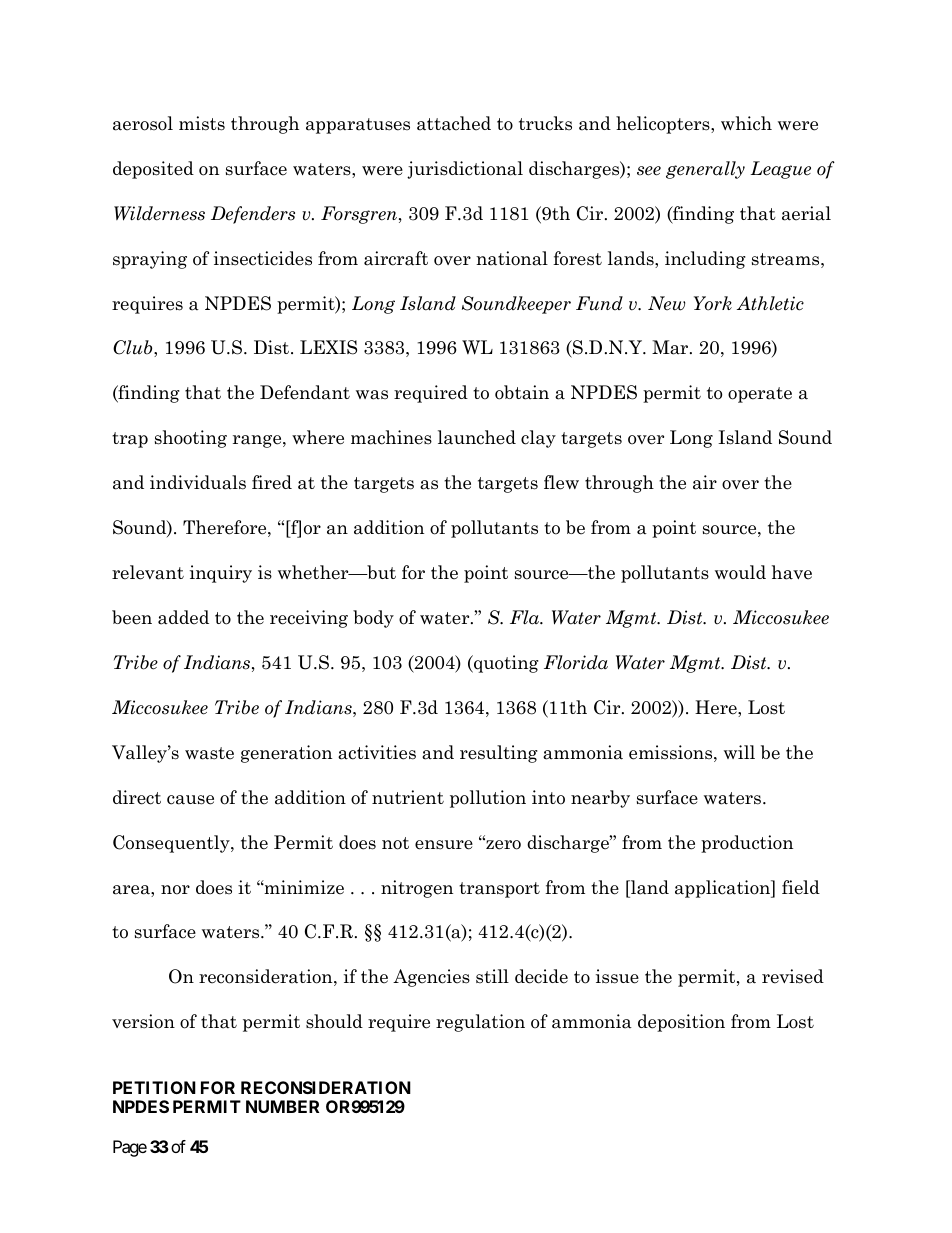 The width and height of the screenshot is (952, 1233). What do you see at coordinates (740, 572) in the screenshot?
I see `would` at bounding box center [740, 572].
